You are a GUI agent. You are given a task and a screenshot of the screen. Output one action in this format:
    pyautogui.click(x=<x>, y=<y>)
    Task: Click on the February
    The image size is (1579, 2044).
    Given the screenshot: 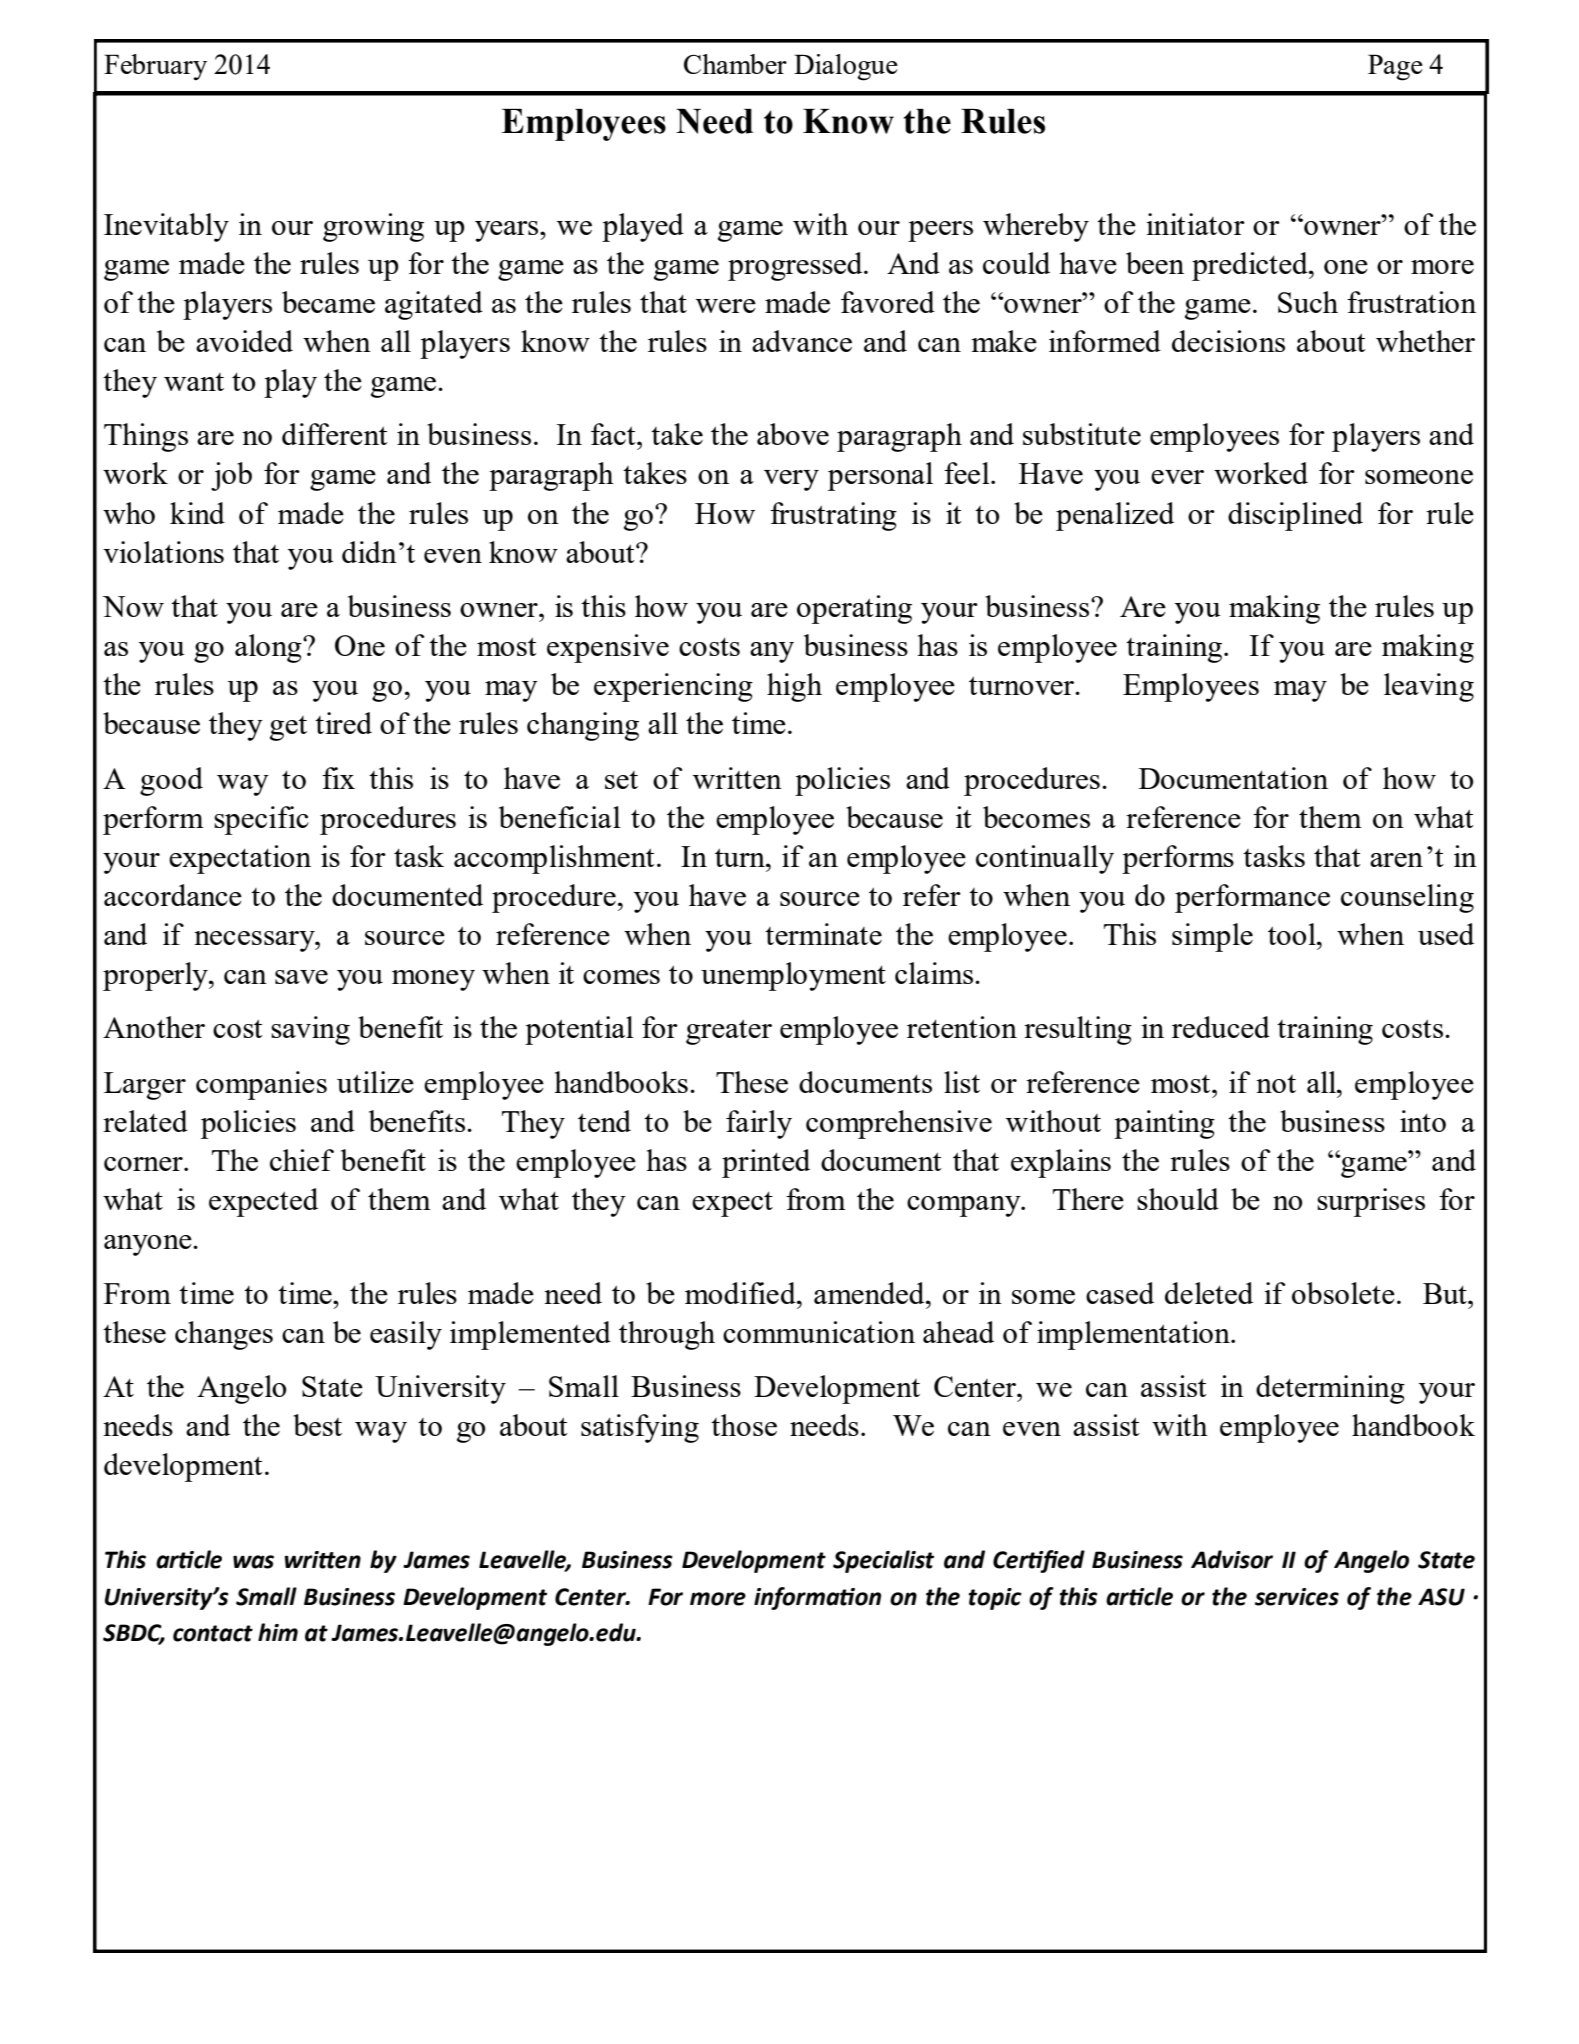 What is the action you would take?
    pyautogui.click(x=155, y=67)
